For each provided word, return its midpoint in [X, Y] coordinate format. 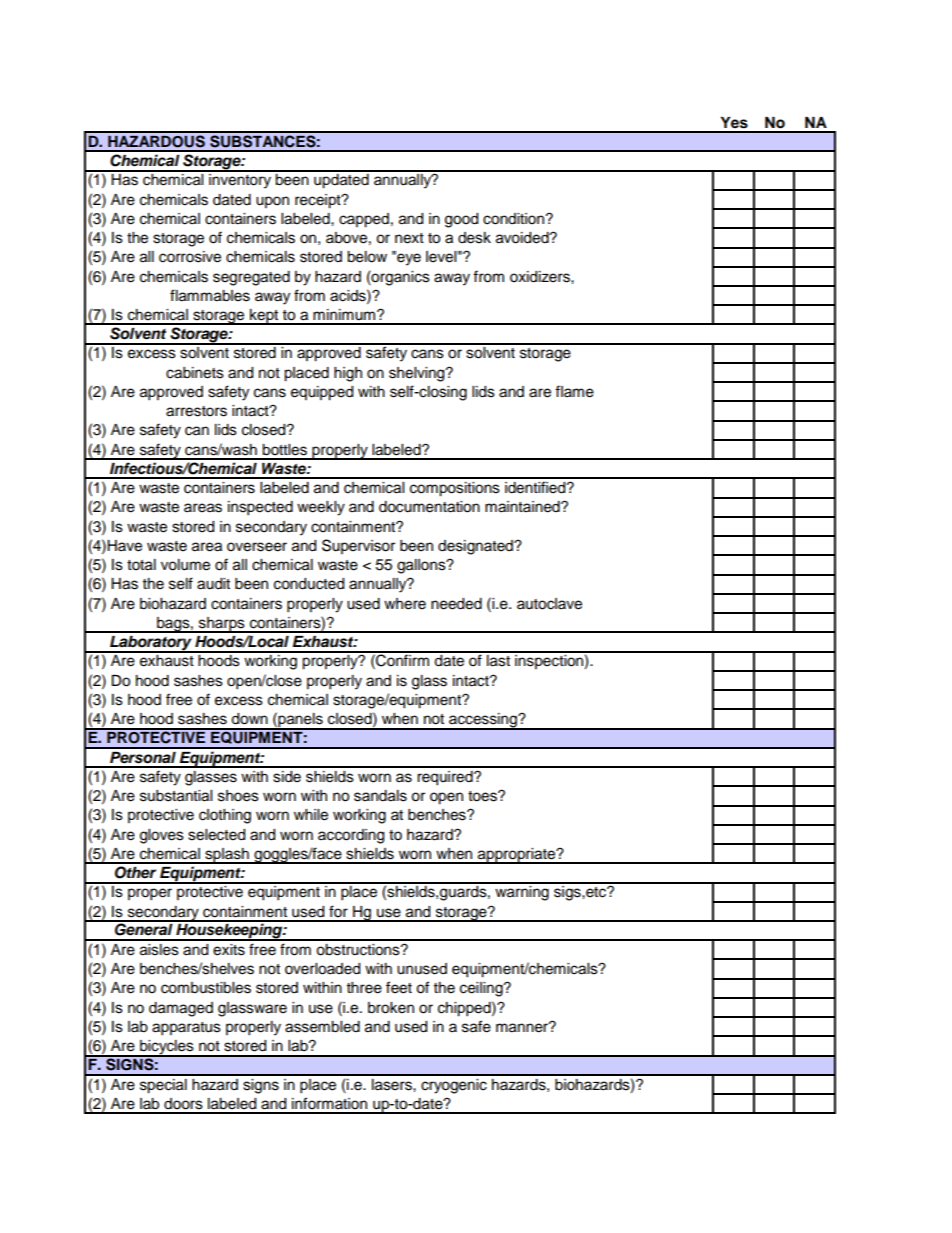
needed [456, 604]
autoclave [549, 604]
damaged [181, 1009]
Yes [734, 123]
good [461, 220]
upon [272, 202]
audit [213, 584]
